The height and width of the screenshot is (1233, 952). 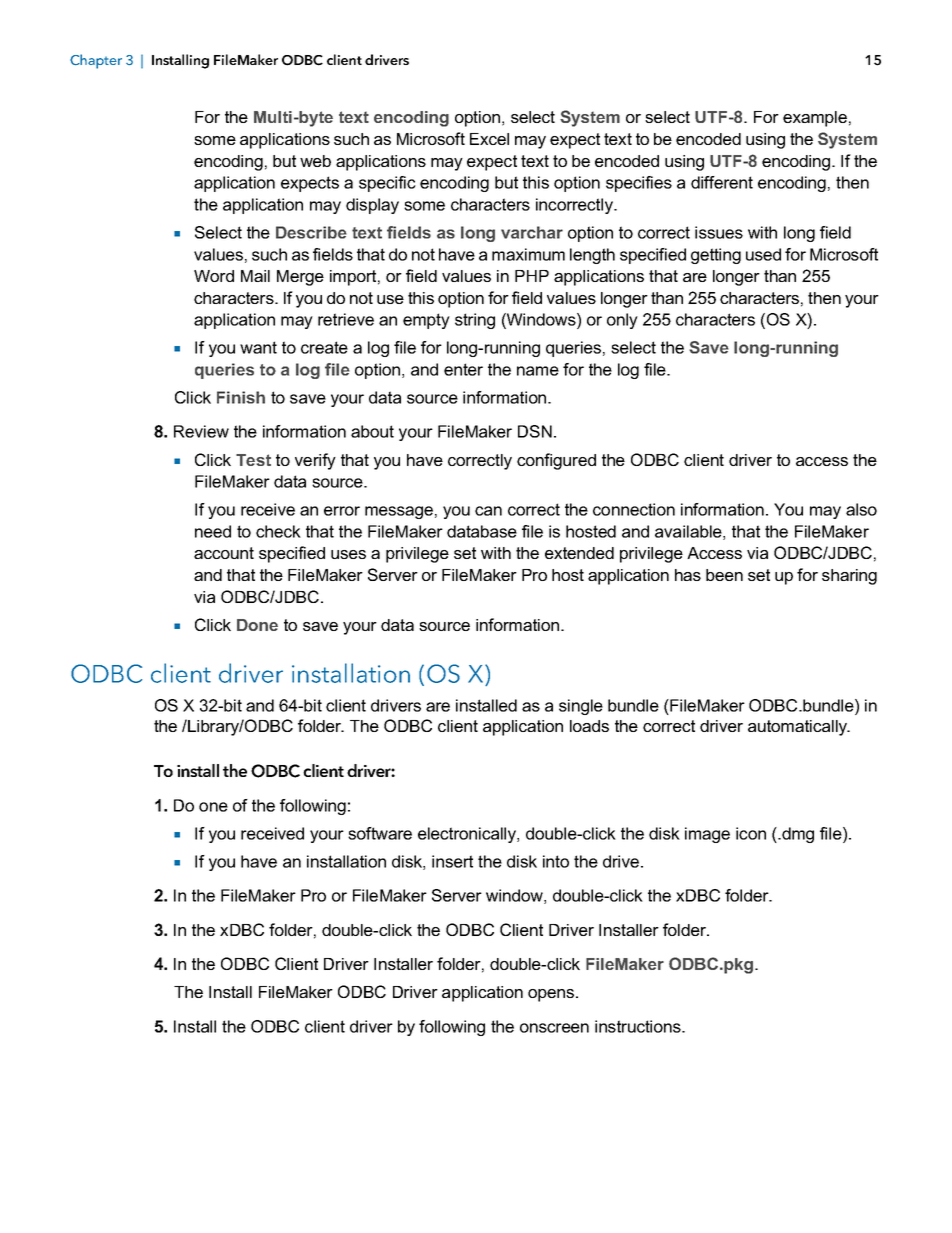 I want to click on only, so click(x=622, y=321).
